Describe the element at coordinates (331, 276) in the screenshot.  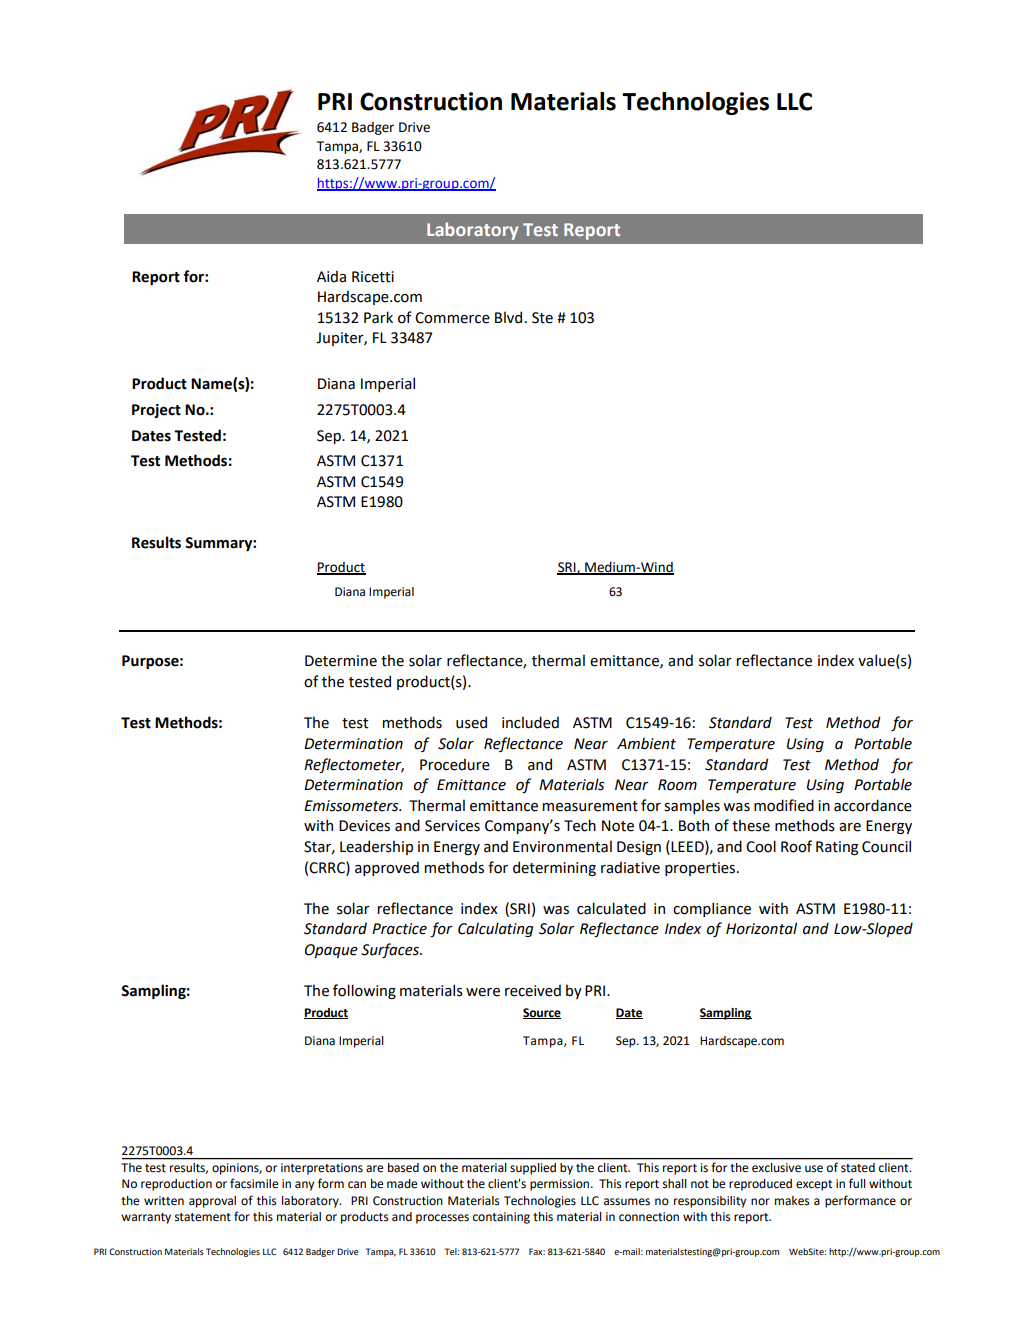
I see `Aida` at that location.
